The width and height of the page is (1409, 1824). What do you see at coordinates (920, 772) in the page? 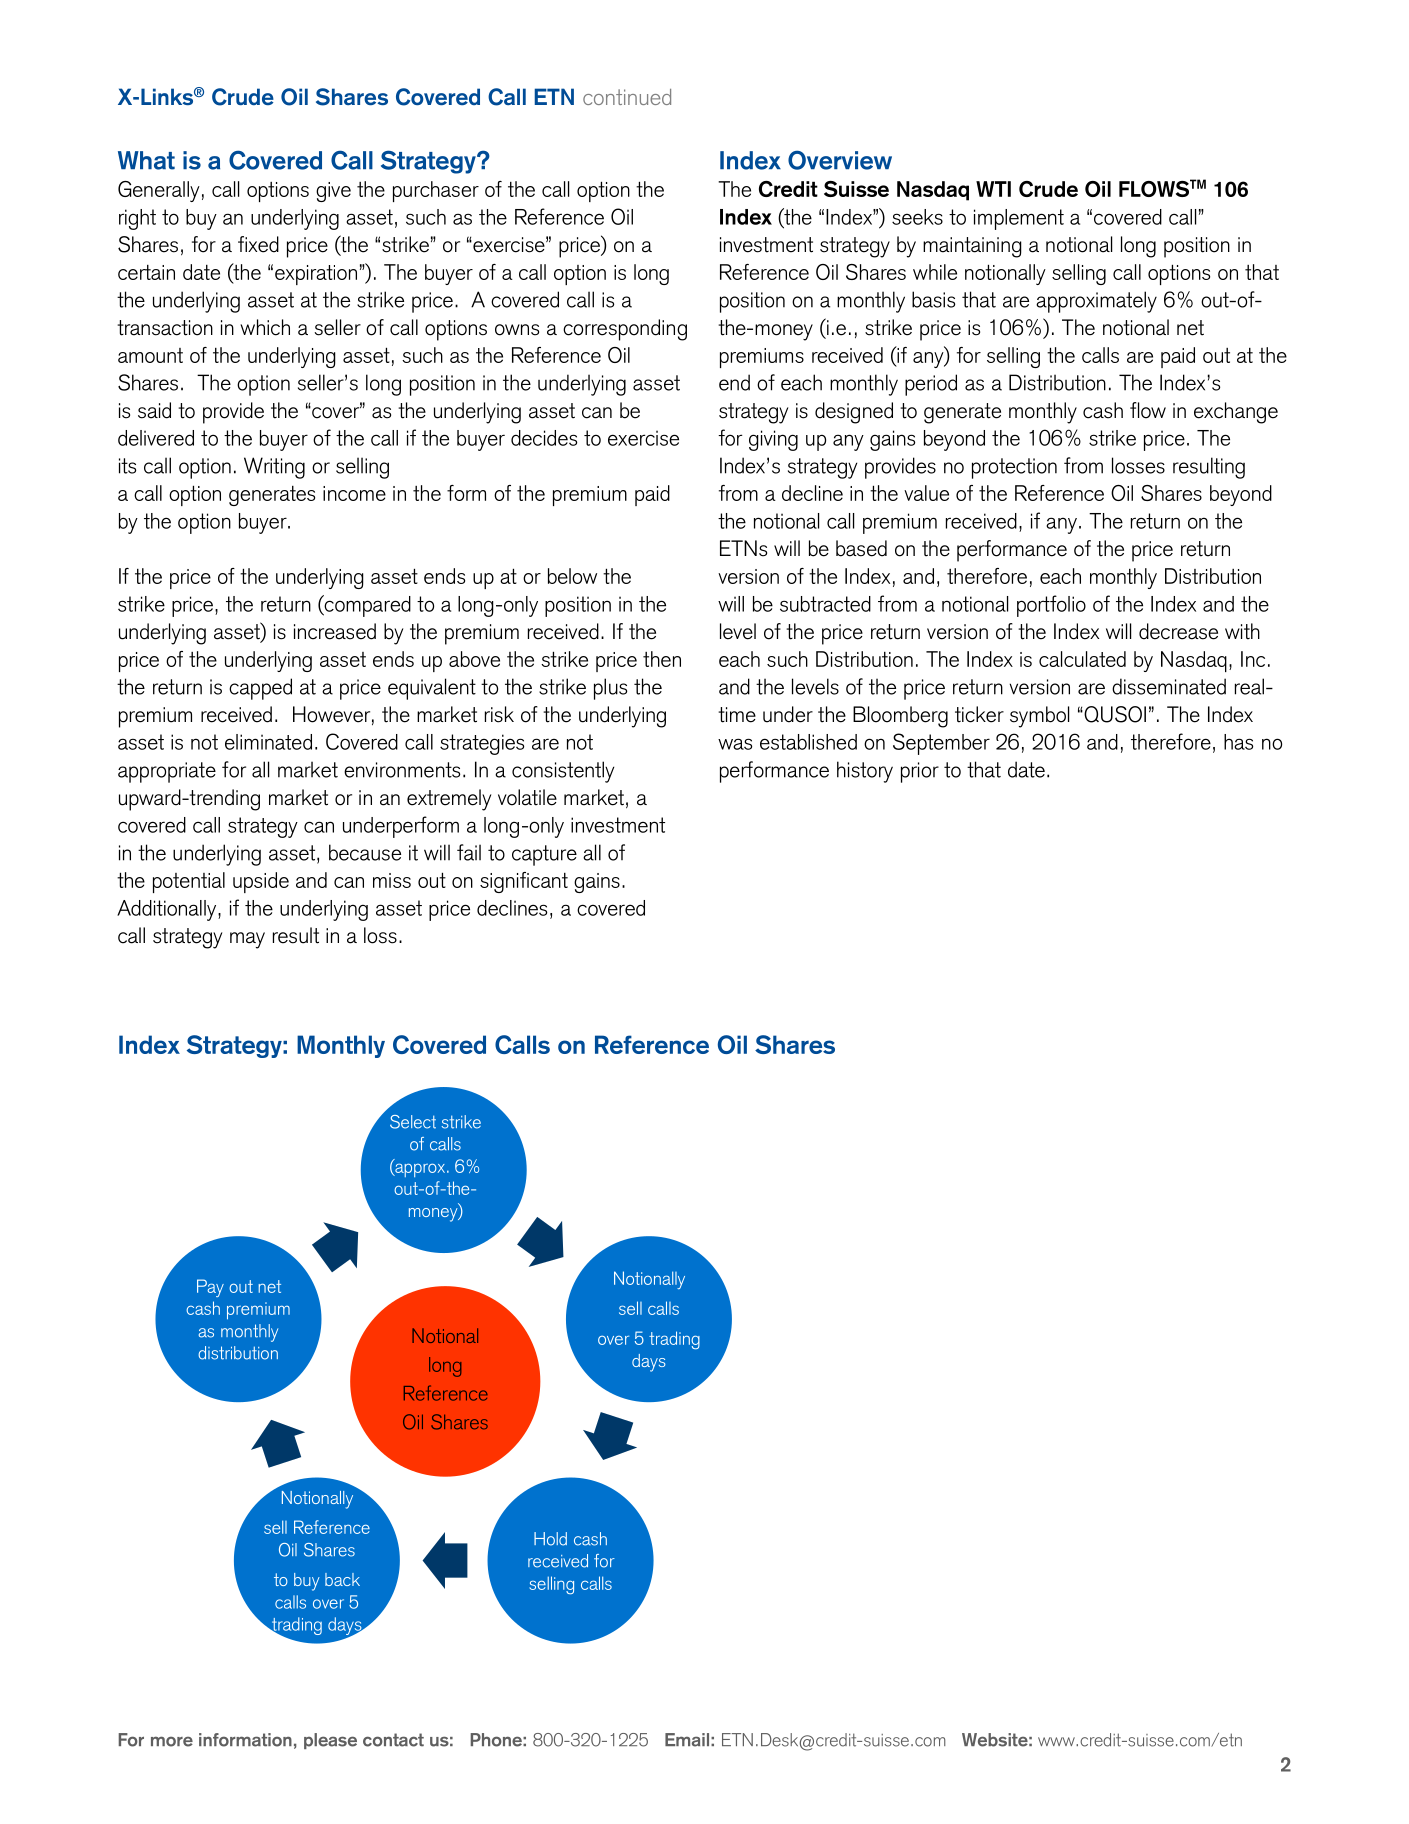
I see `prior` at bounding box center [920, 772].
